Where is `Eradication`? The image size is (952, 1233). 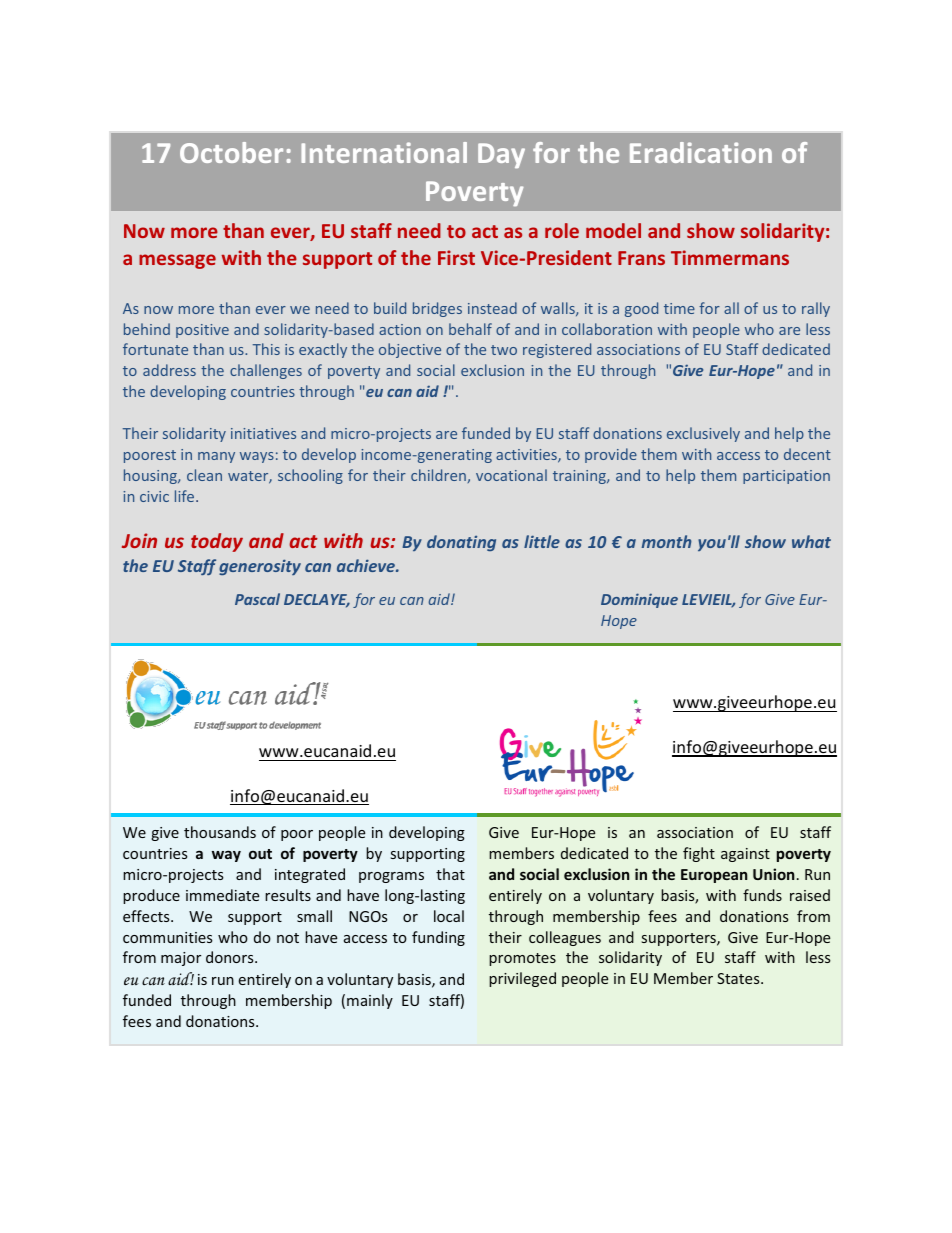
Eradication is located at coordinates (701, 152).
